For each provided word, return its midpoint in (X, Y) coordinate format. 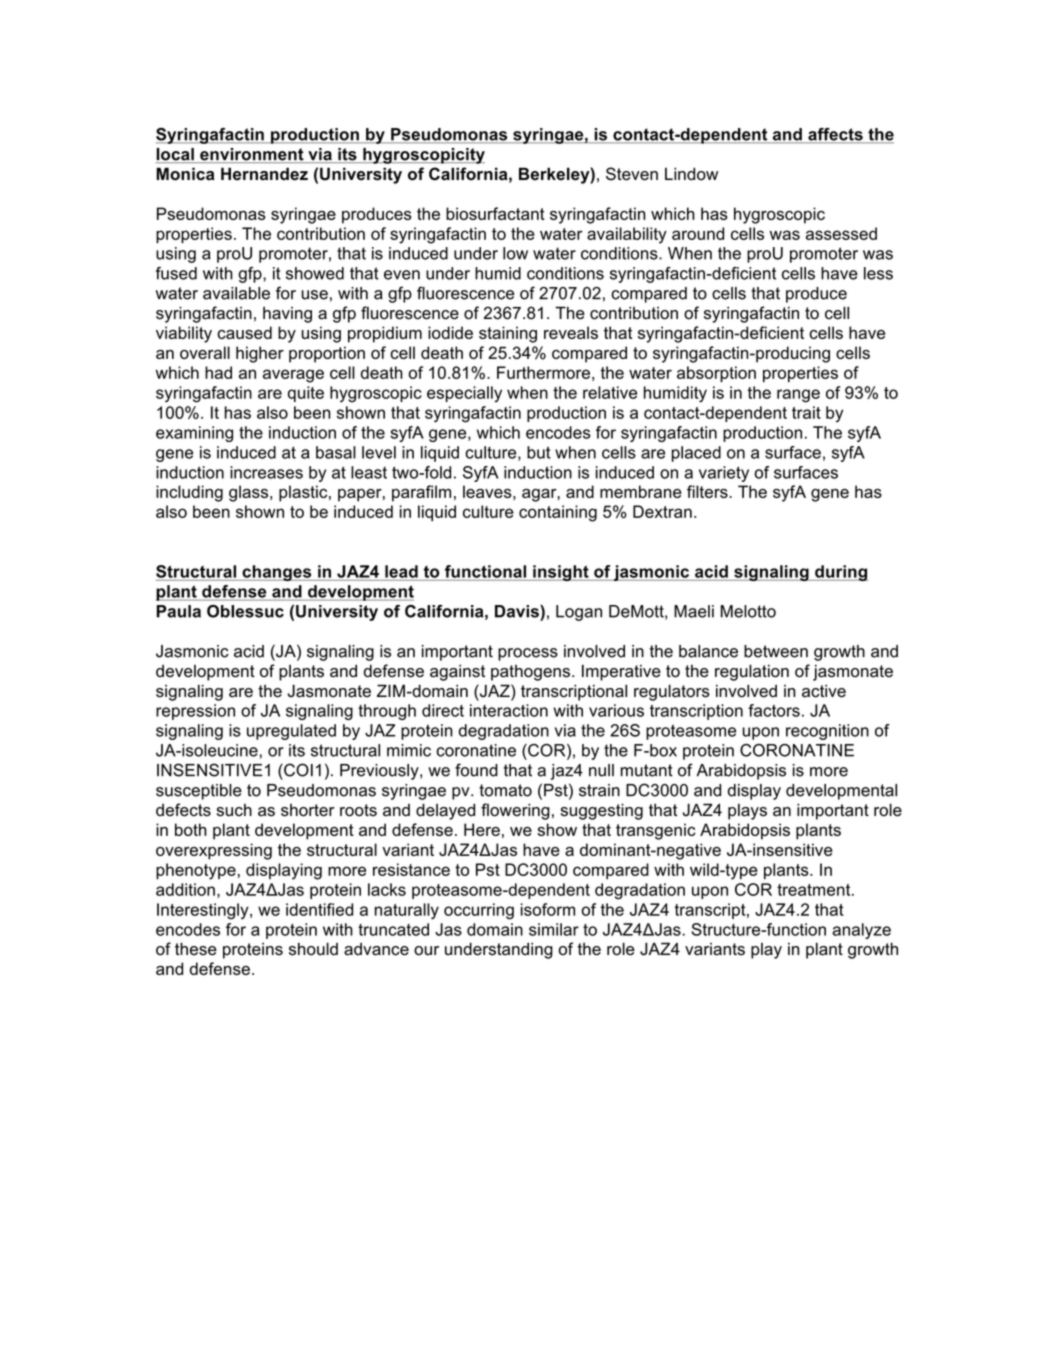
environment (252, 155)
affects (835, 135)
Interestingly (204, 911)
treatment (815, 890)
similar (554, 929)
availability (627, 235)
